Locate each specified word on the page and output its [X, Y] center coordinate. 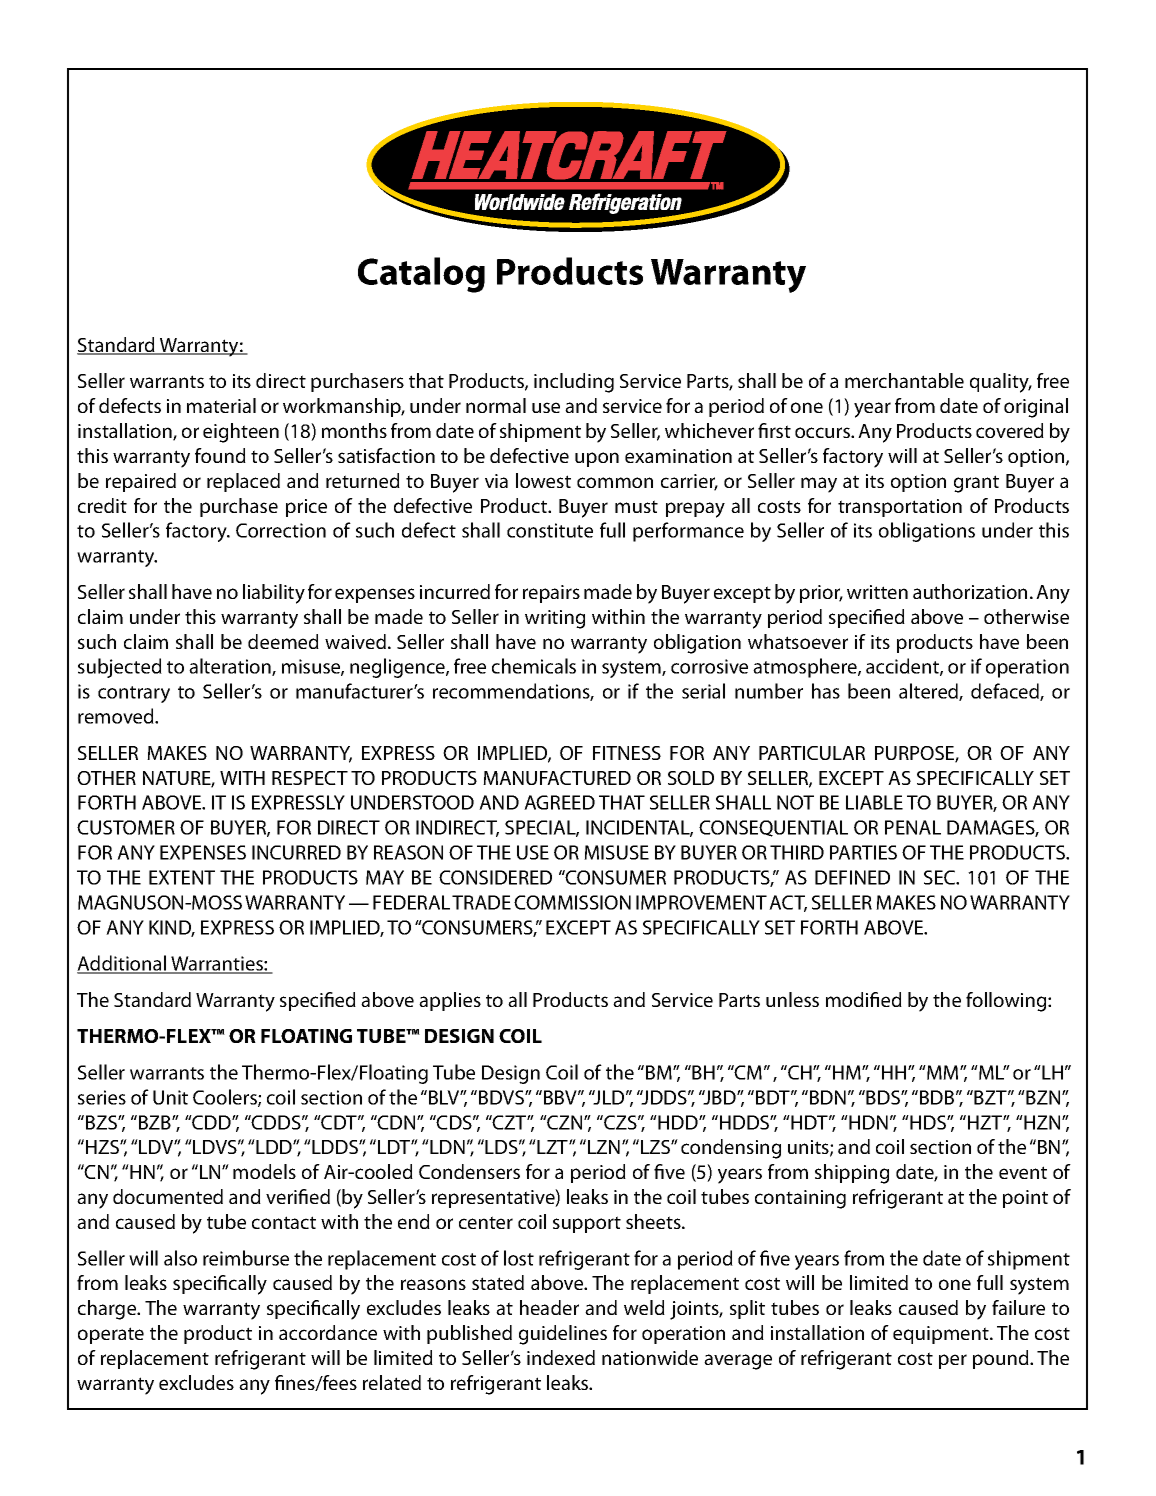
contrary [134, 694]
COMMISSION [572, 902]
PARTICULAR [812, 753]
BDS [884, 1097]
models [264, 1171]
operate [111, 1335]
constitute [550, 530]
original [1036, 408]
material [221, 405]
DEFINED [852, 877]
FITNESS [627, 753]
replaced [243, 482]
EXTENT [182, 877]
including [574, 383]
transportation [900, 508]
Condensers [469, 1171]
